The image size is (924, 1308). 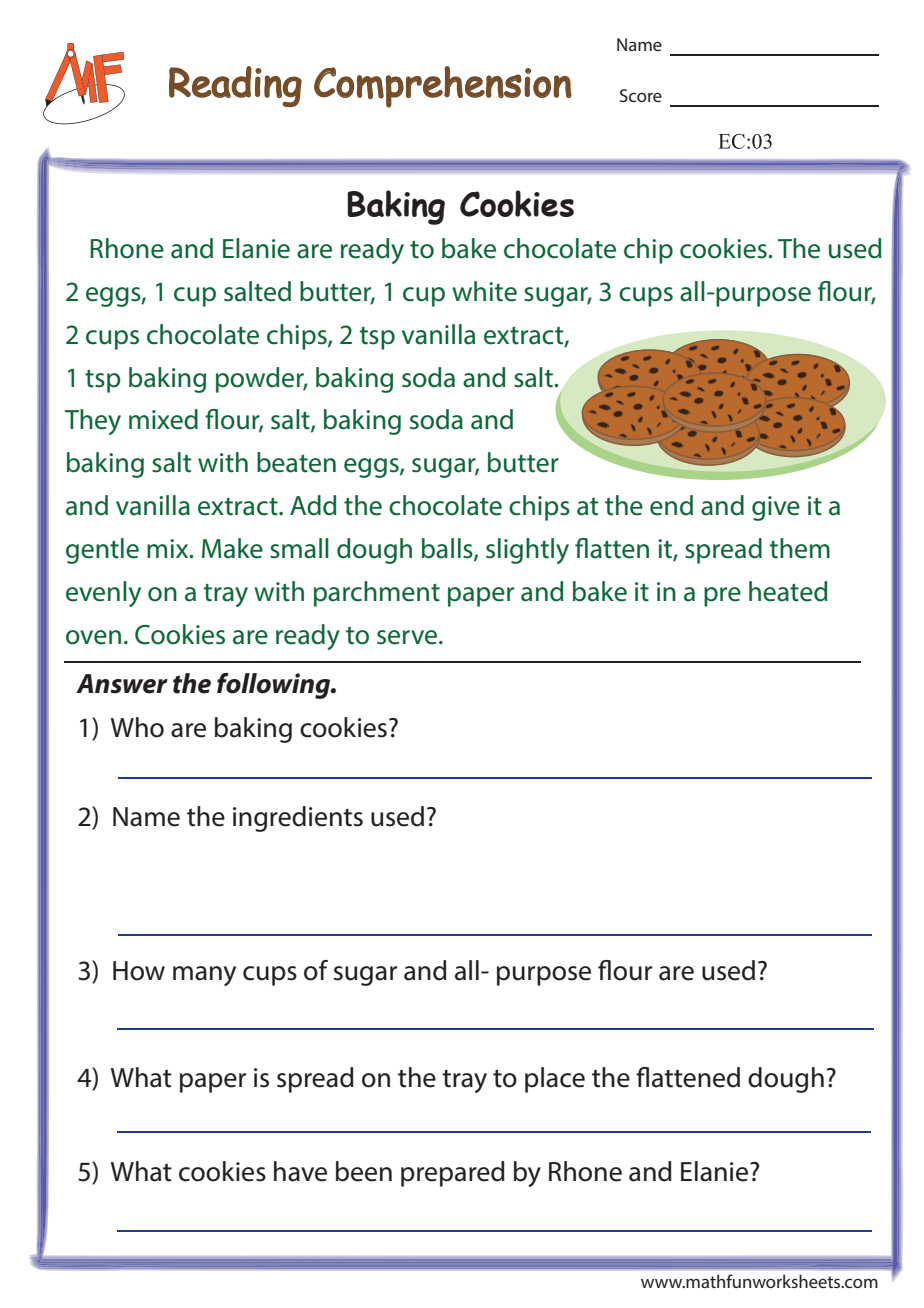 What do you see at coordinates (788, 591) in the screenshot?
I see `heated` at bounding box center [788, 591].
